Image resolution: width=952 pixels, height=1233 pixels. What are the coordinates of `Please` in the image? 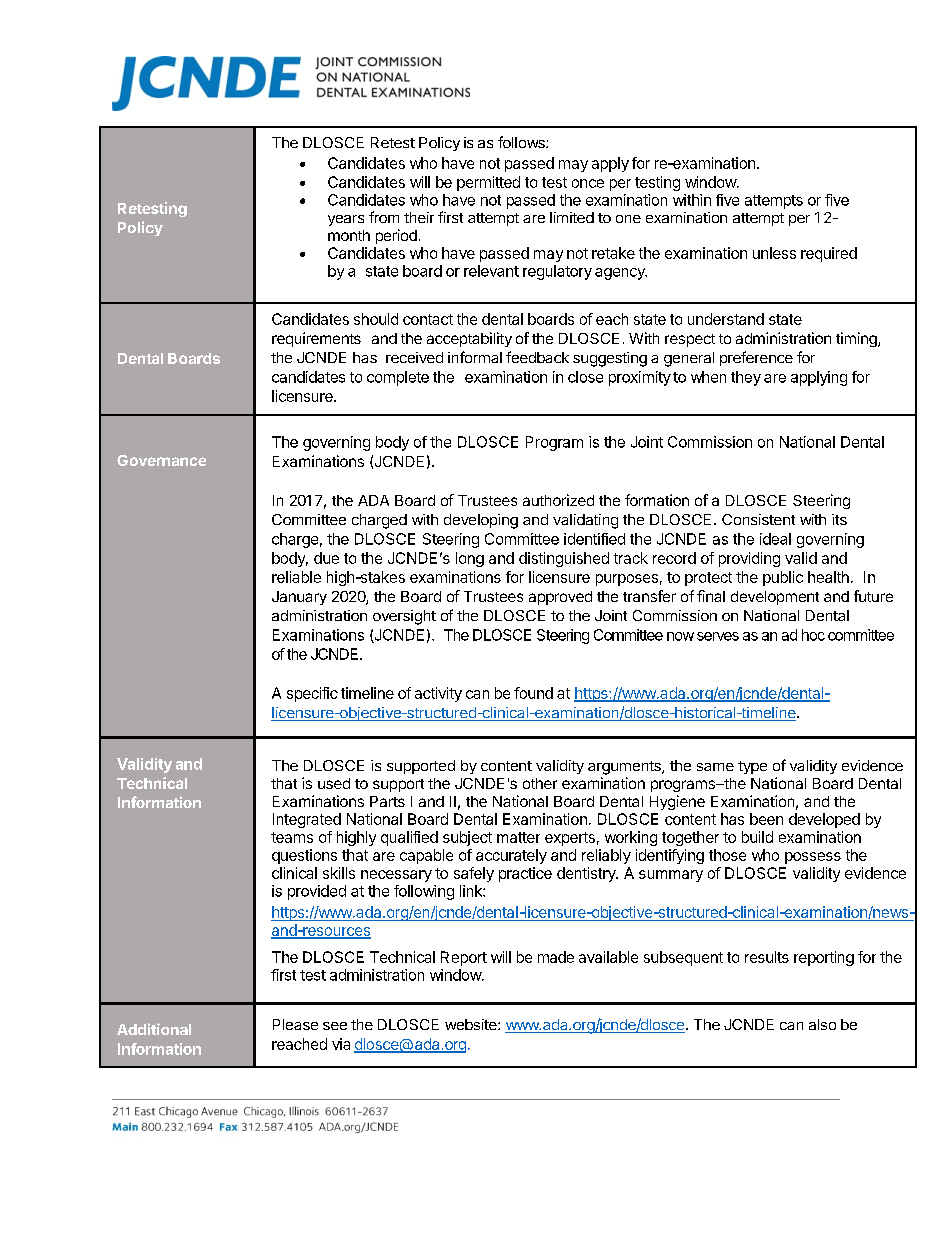 It's located at (295, 1024).
